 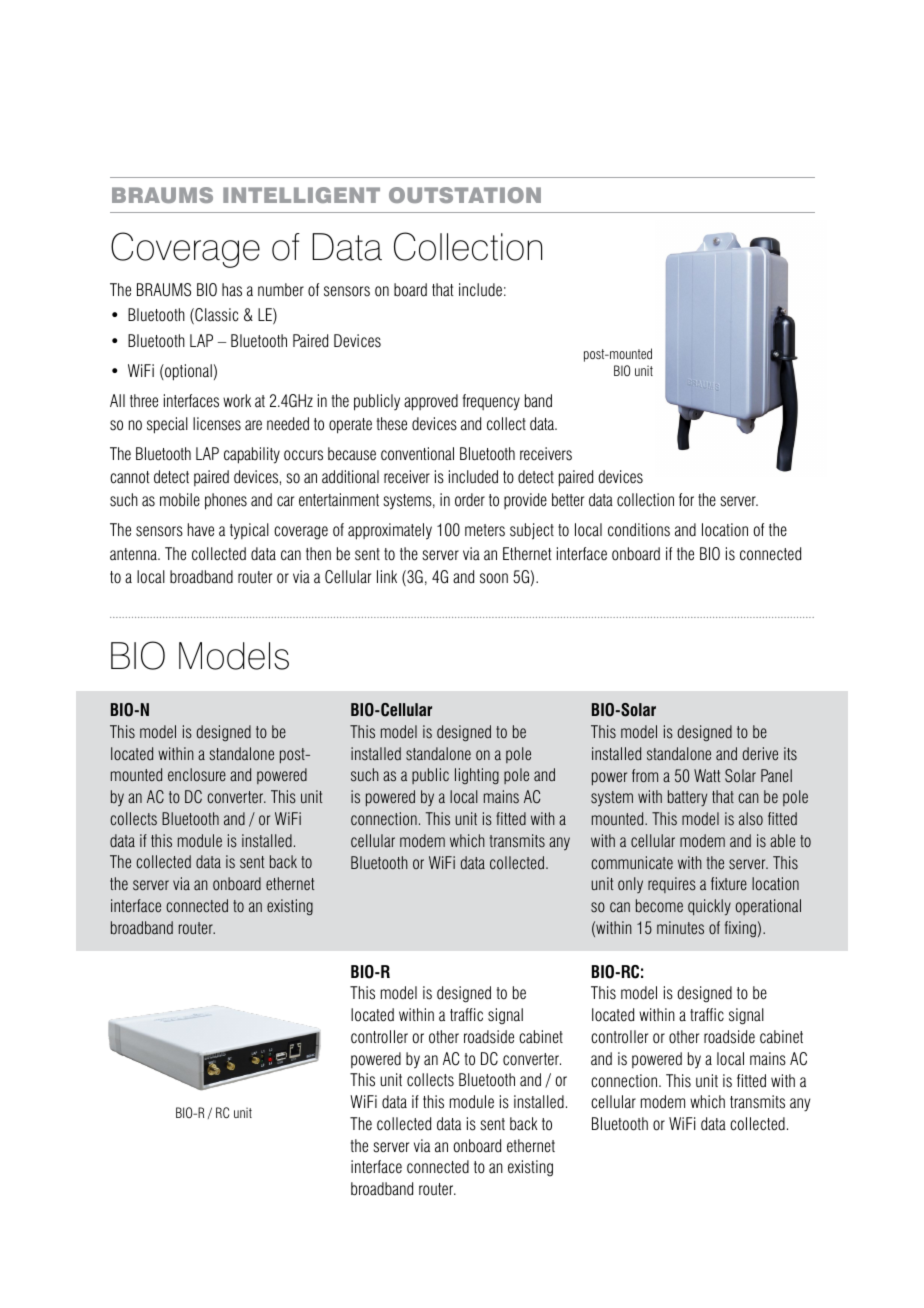 What do you see at coordinates (639, 530) in the image?
I see `conditions` at bounding box center [639, 530].
